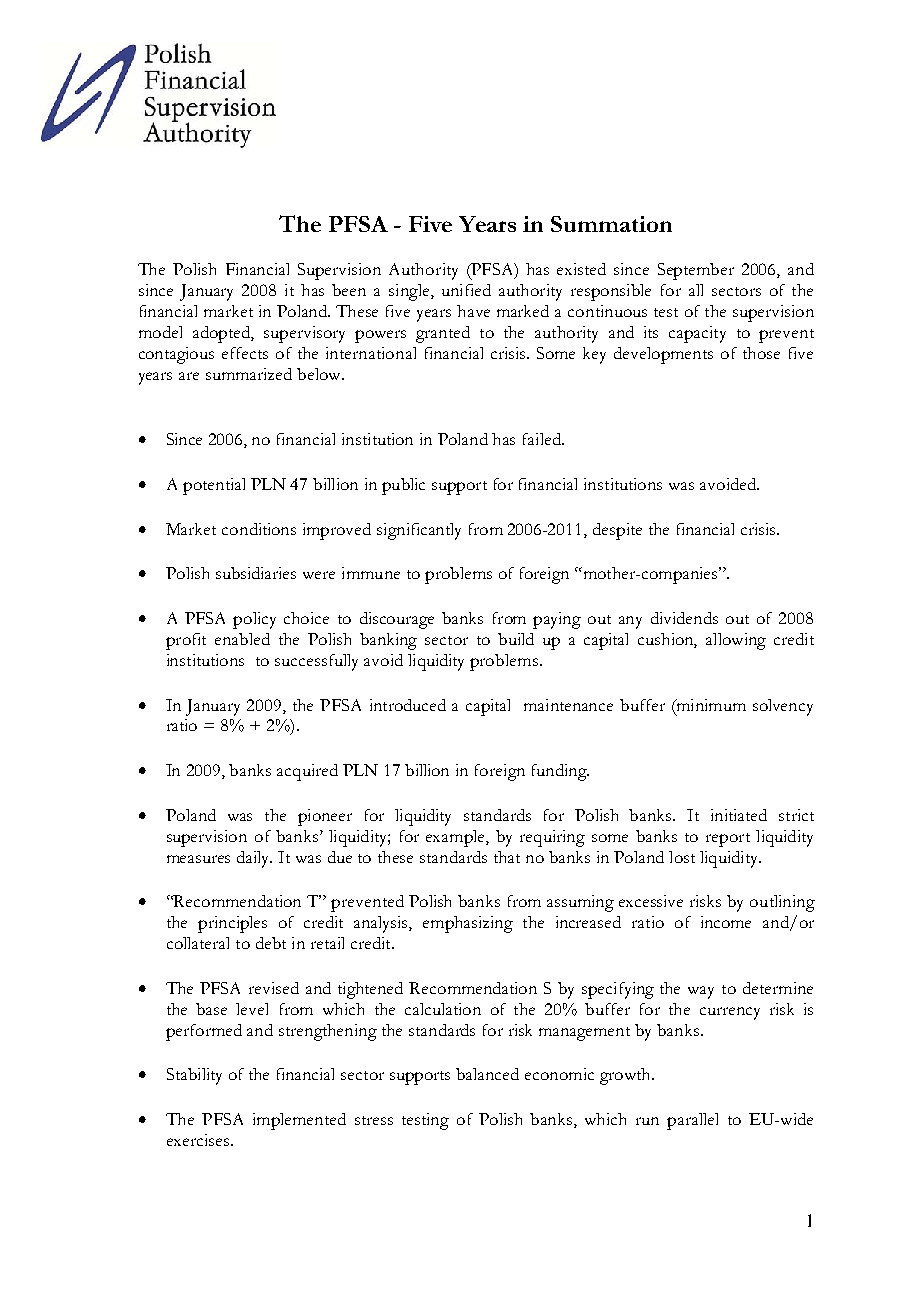  Describe the element at coordinates (543, 439) in the screenshot. I see `failed` at that location.
